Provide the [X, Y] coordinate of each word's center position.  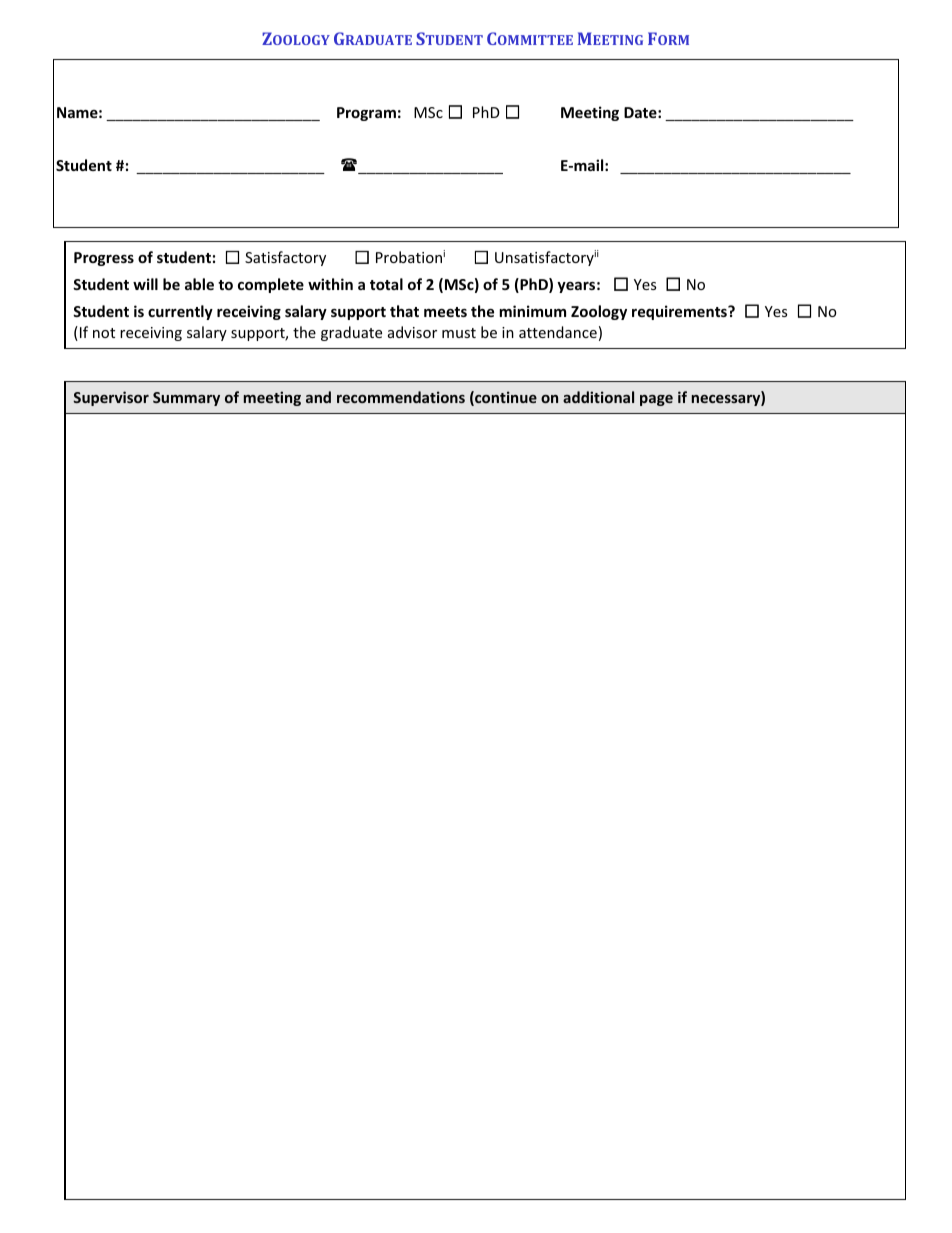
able [199, 284]
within [330, 284]
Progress [104, 259]
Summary [186, 399]
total [386, 284]
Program [366, 114]
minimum [532, 311]
